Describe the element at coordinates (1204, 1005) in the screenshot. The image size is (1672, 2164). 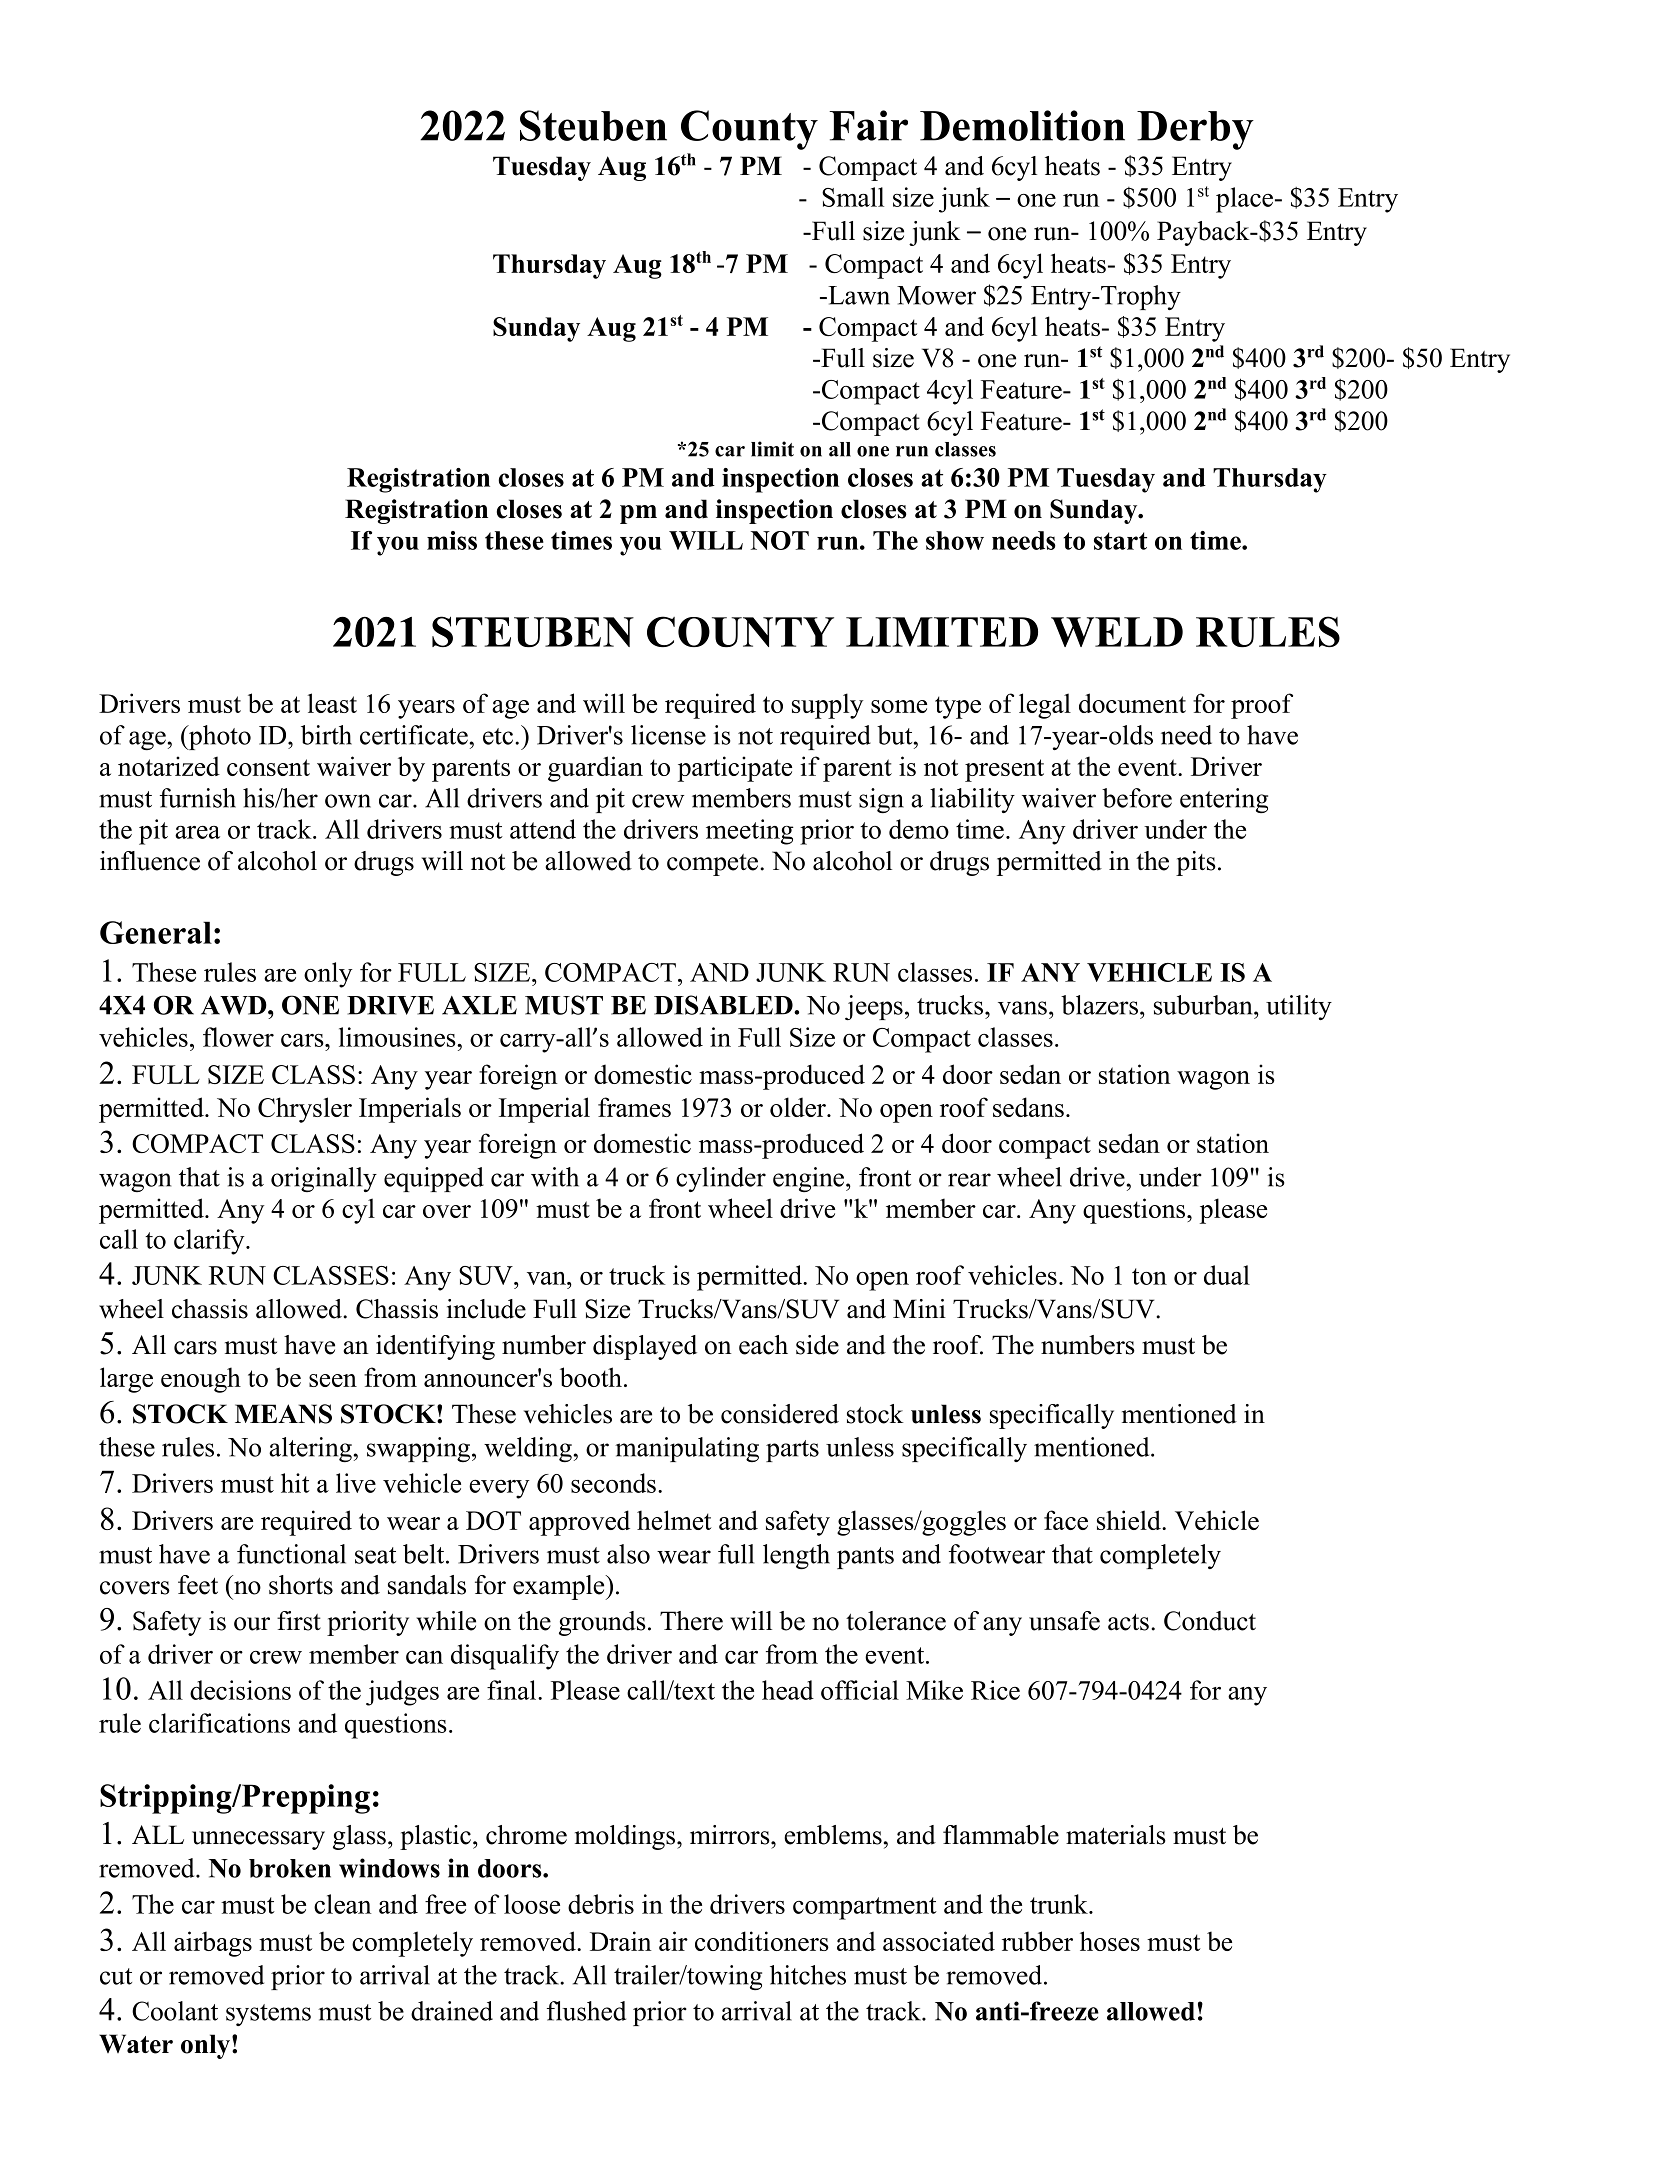
I see `suburban` at that location.
